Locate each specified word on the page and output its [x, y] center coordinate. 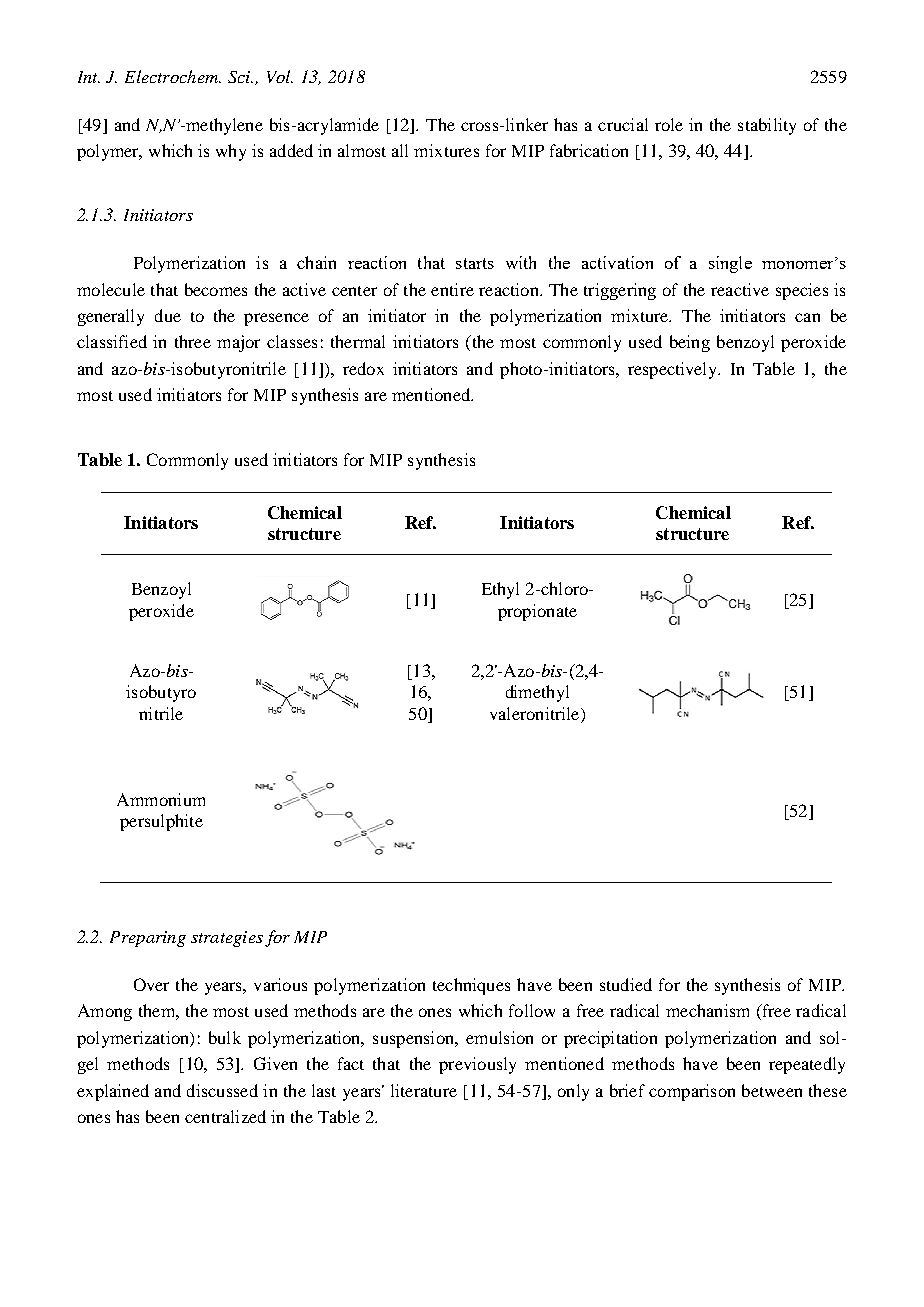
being [690, 343]
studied [626, 984]
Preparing [148, 939]
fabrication [589, 150]
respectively [674, 370]
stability [767, 126]
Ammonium [161, 799]
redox [363, 368]
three [193, 341]
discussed [222, 1090]
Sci [240, 77]
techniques [471, 986]
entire [452, 289]
